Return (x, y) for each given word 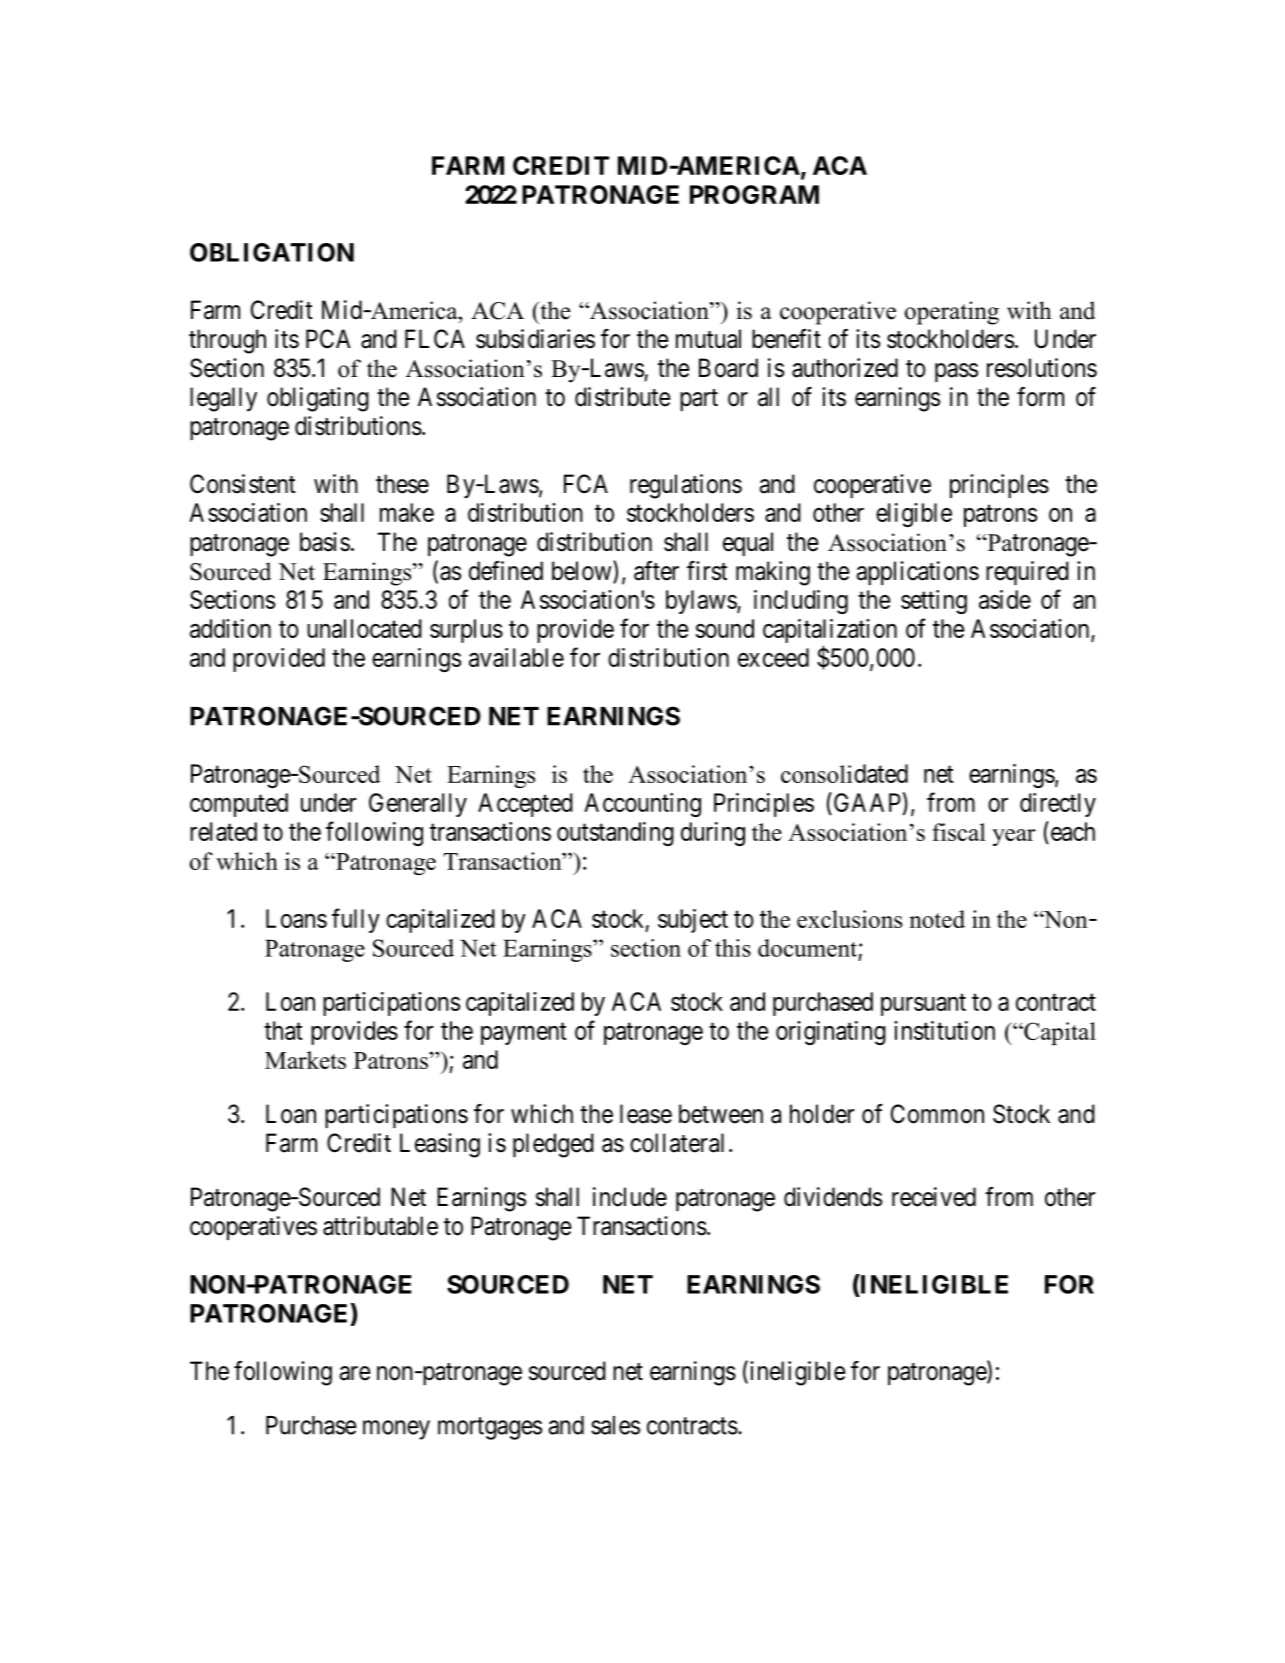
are (354, 1373)
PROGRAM (754, 194)
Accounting (642, 805)
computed (239, 805)
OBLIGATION (272, 252)
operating (952, 313)
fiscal (959, 832)
